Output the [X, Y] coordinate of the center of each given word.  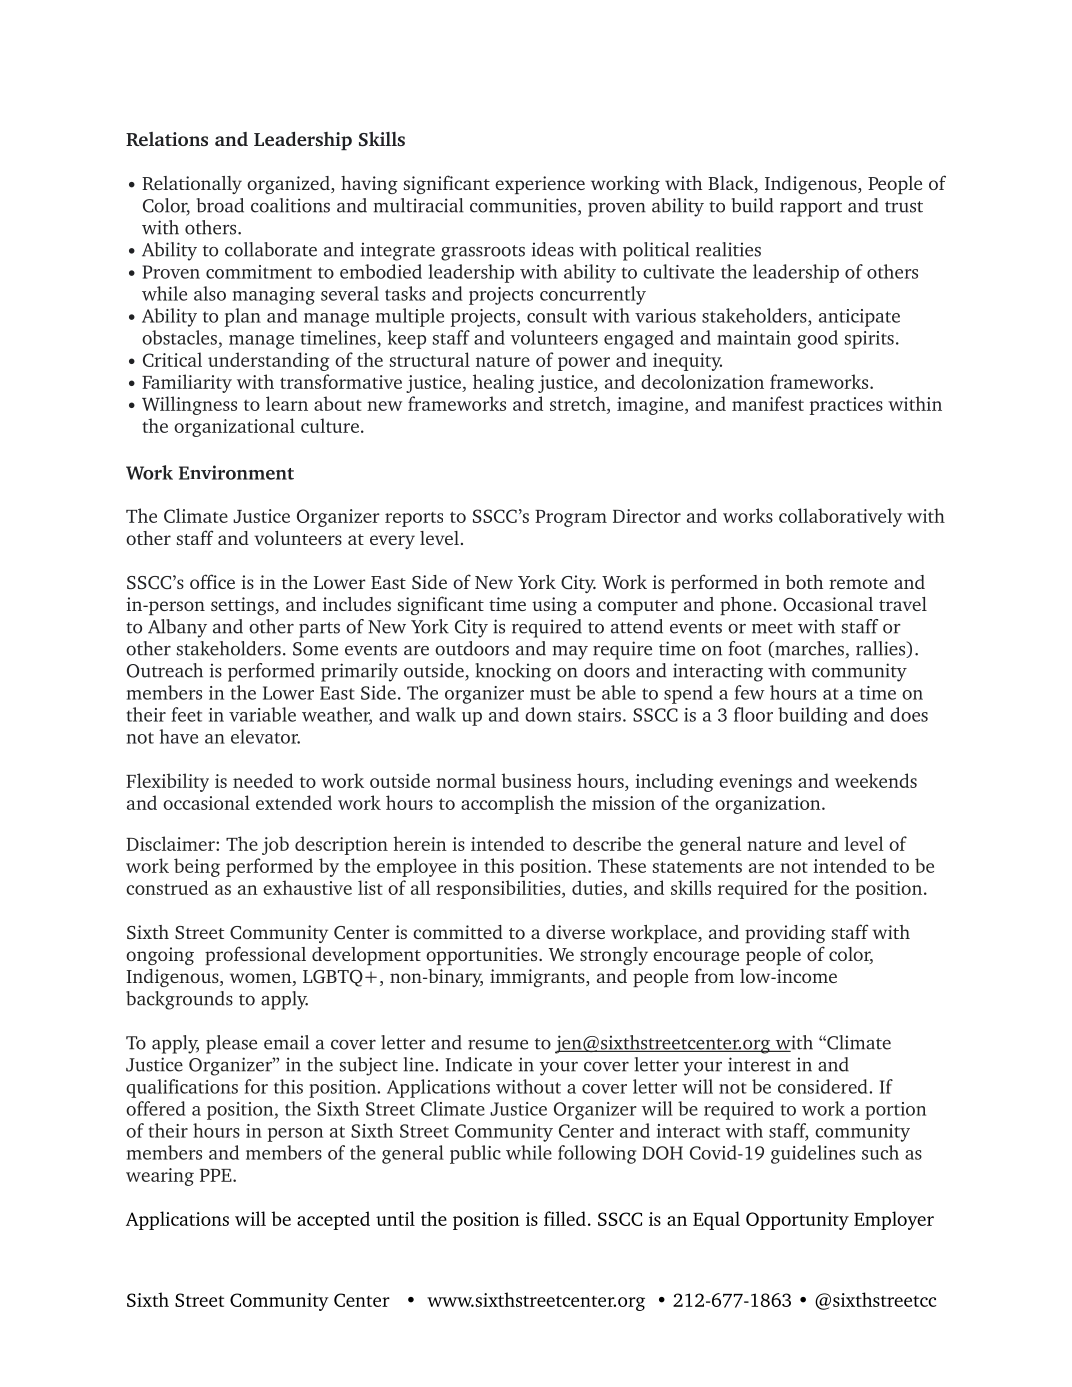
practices [846, 406]
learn [287, 403]
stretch [579, 403]
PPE [217, 1175]
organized [289, 185]
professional [255, 955]
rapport [811, 209]
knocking [513, 672]
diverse [575, 932]
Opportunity [797, 1221]
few [749, 692]
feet [186, 714]
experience [540, 185]
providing [785, 934]
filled [565, 1218]
